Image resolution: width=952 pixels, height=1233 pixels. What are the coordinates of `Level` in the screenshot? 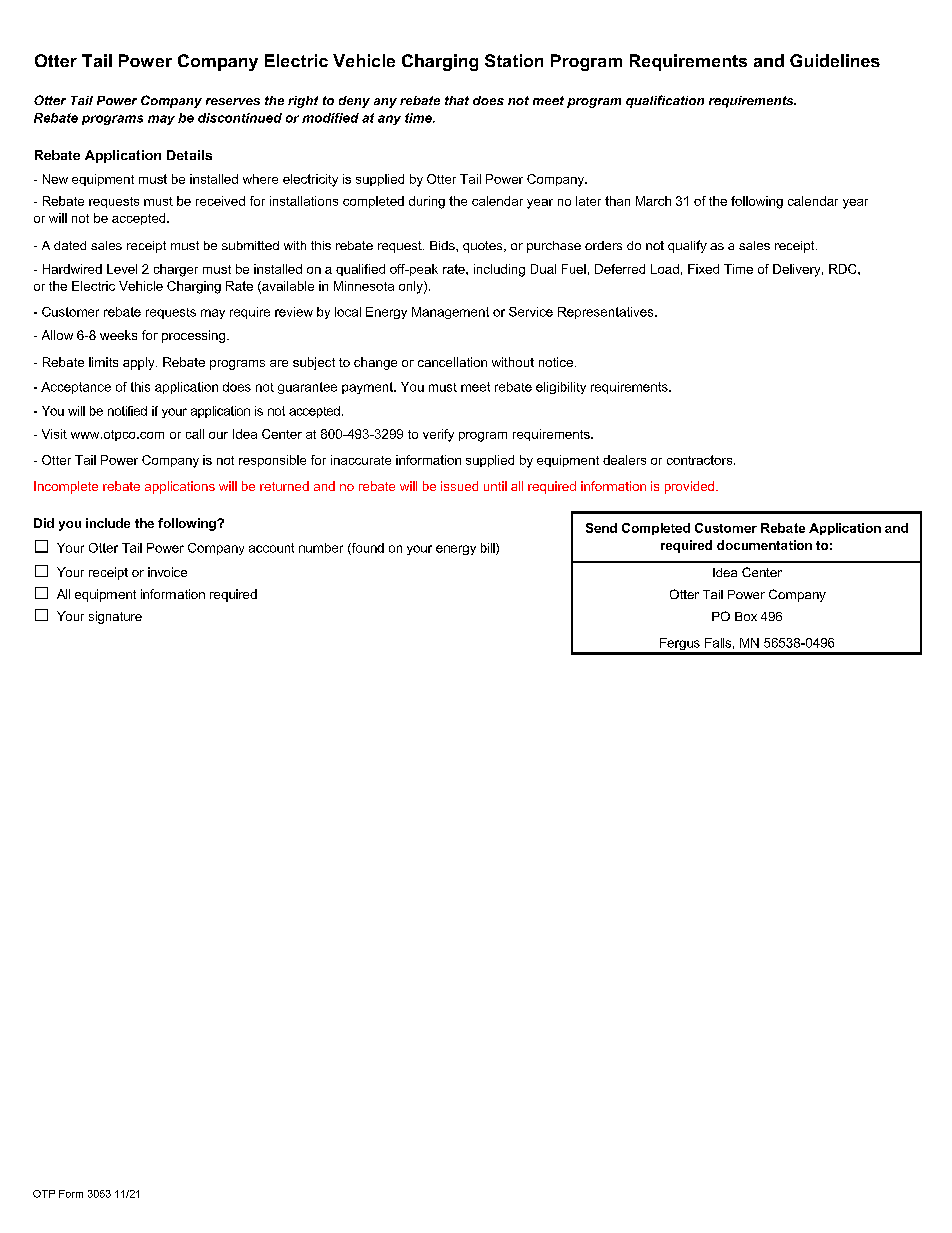 It's located at (122, 269).
